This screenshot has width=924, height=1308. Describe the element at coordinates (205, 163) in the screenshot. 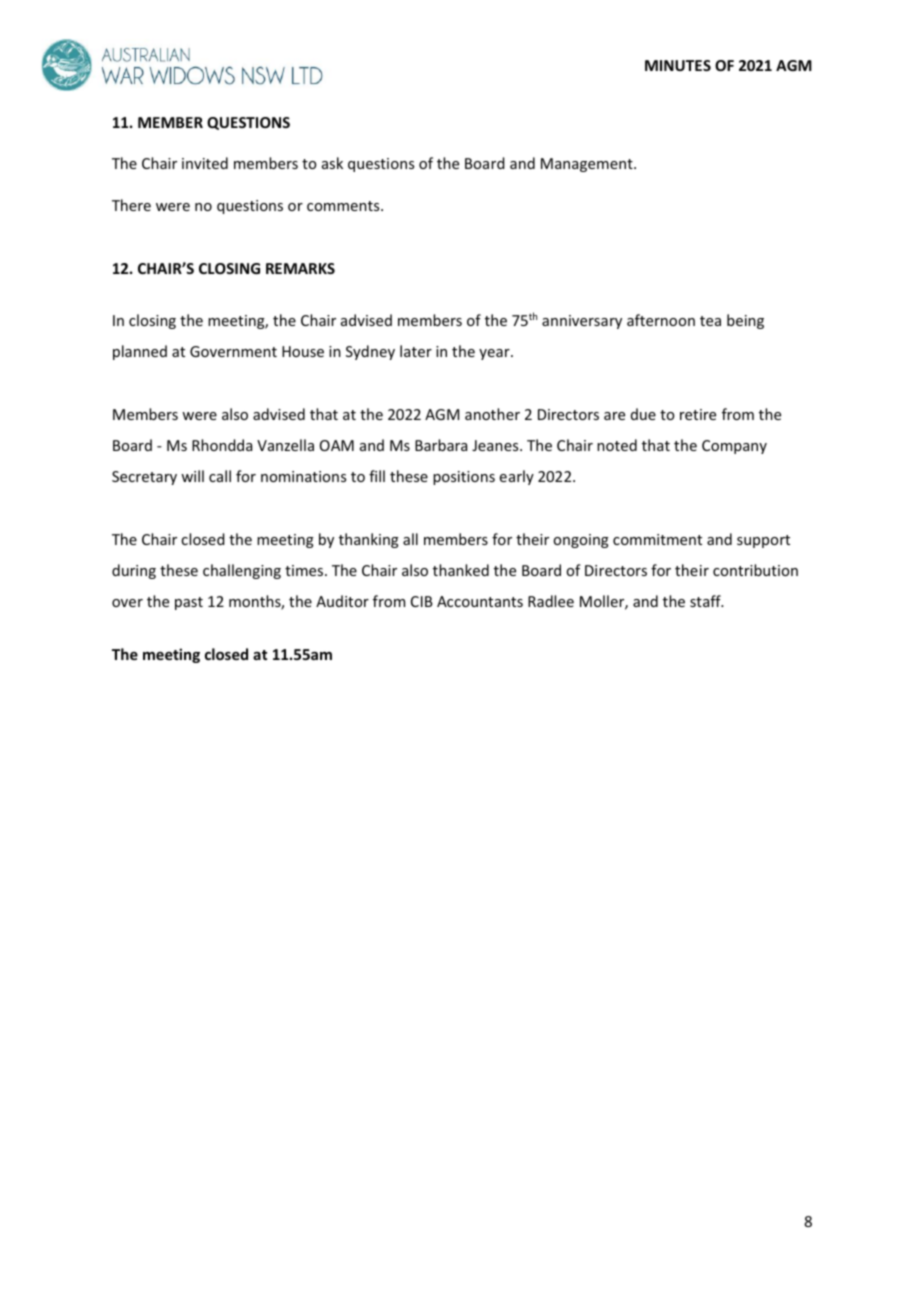

I see `invited` at that location.
